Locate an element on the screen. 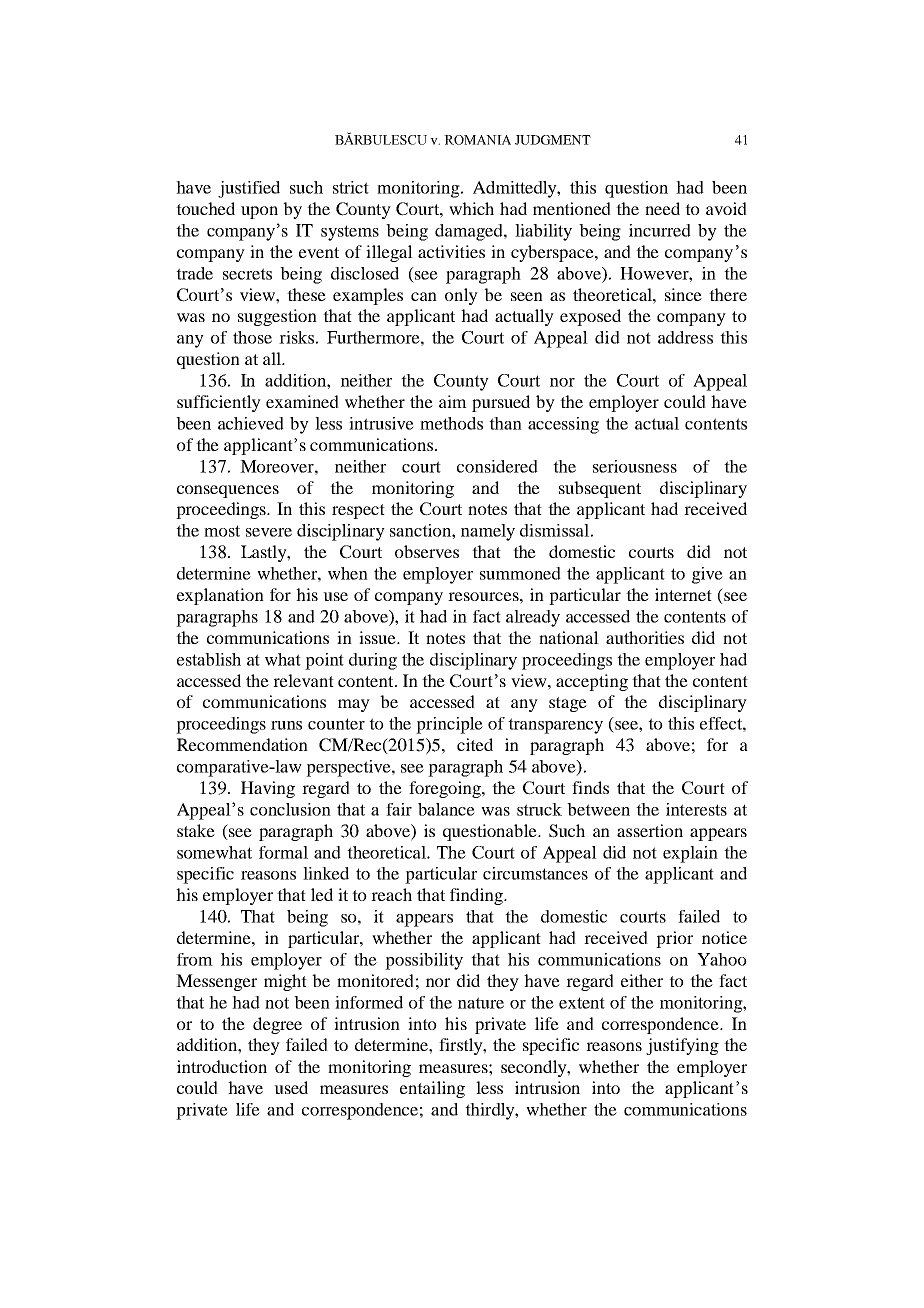 The height and width of the screenshot is (1308, 924). need is located at coordinates (662, 208).
